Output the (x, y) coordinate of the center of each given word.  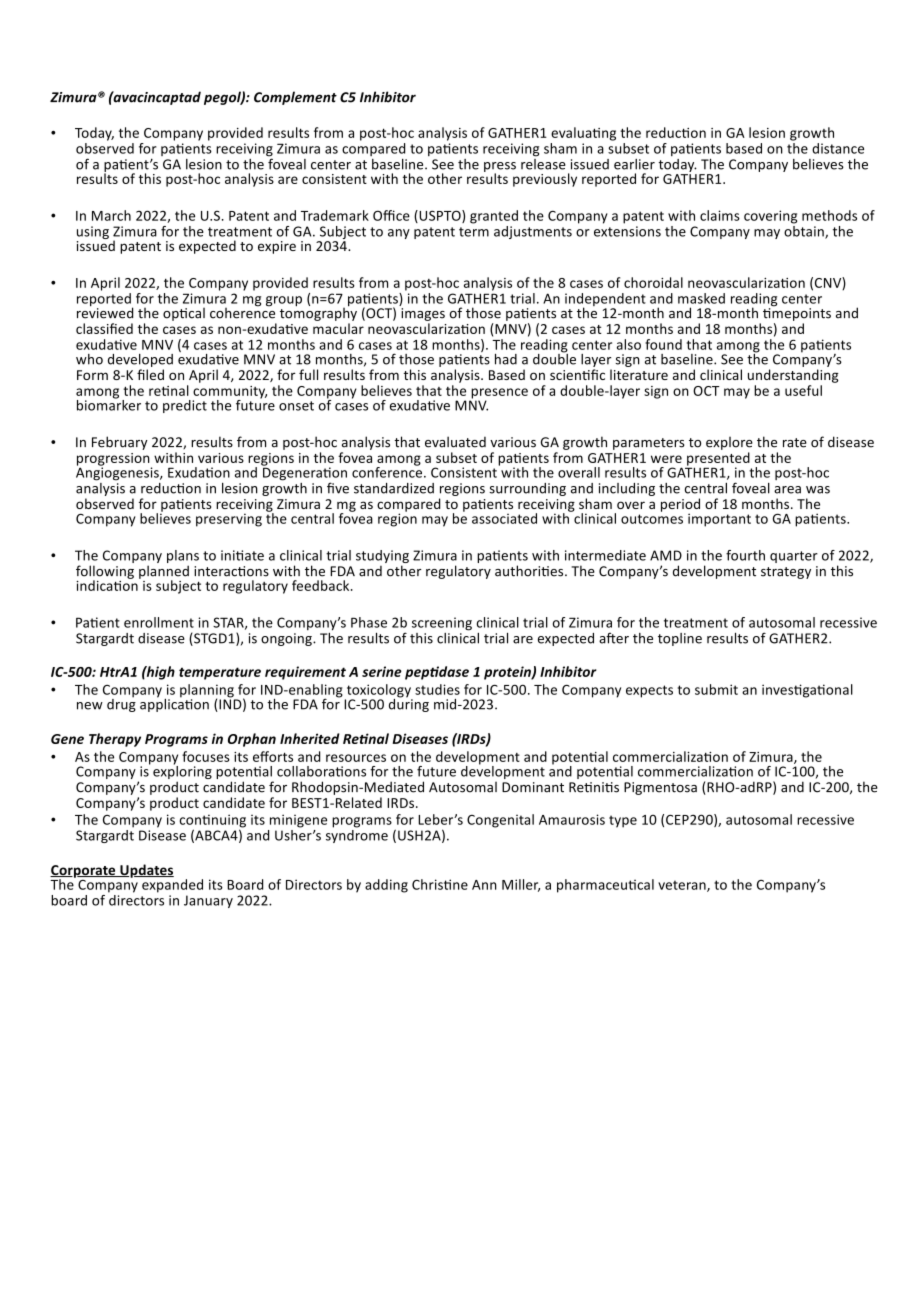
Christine (440, 884)
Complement (295, 98)
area (787, 490)
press (500, 168)
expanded (172, 886)
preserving (229, 520)
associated (504, 518)
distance (838, 148)
